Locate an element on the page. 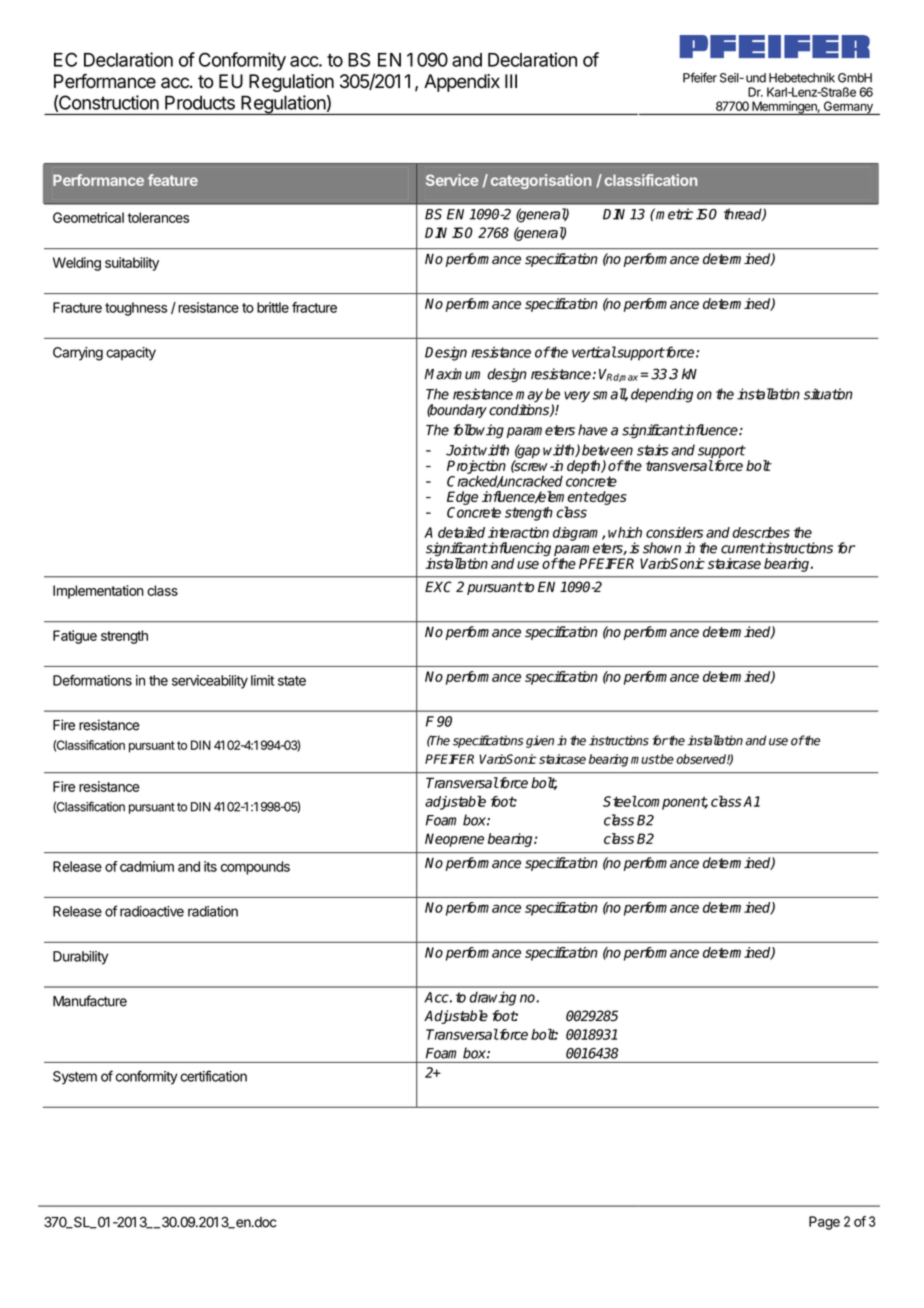 This image has height=1308, width=924. Products is located at coordinates (200, 102).
